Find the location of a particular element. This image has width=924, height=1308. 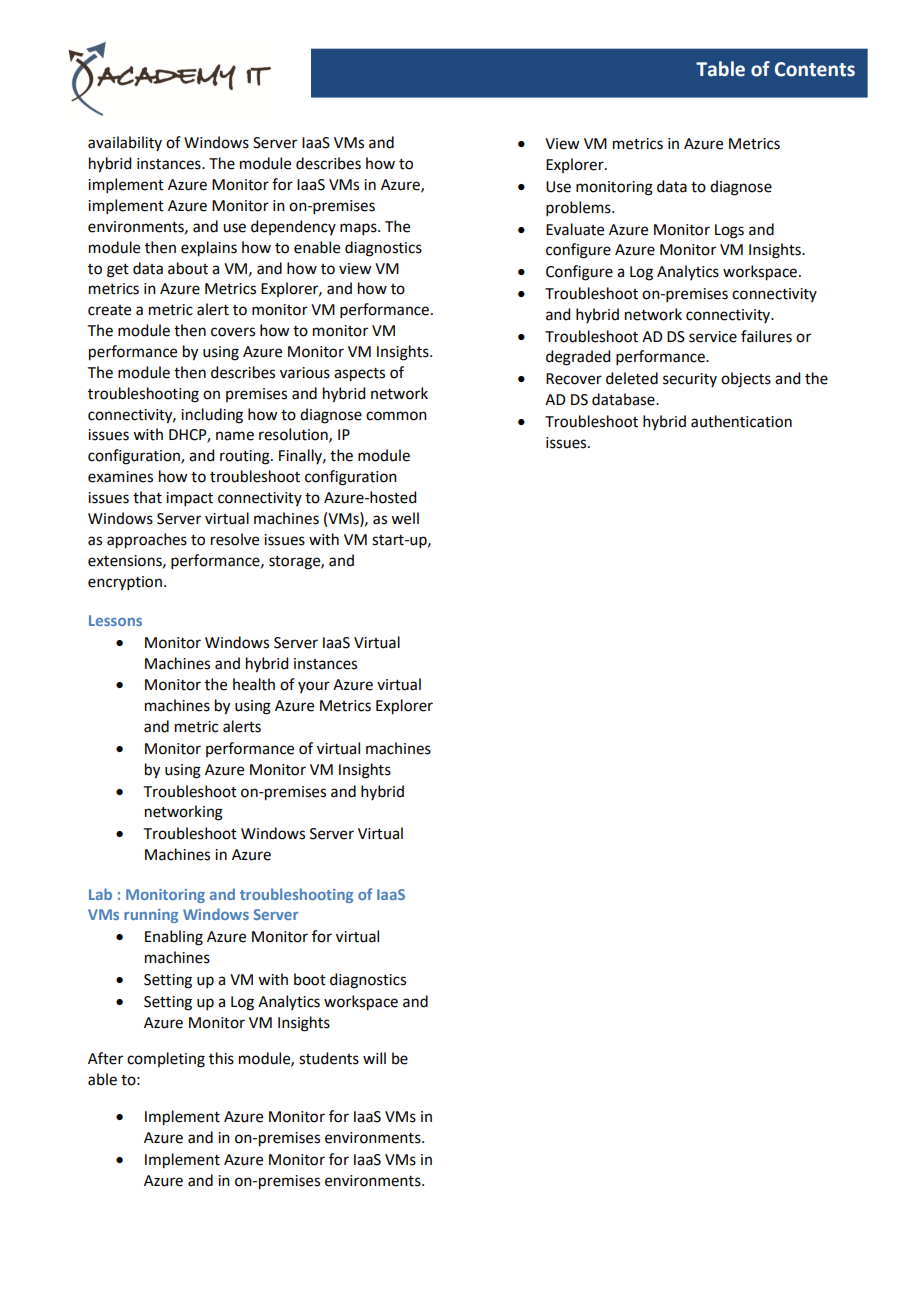

problems is located at coordinates (579, 208).
